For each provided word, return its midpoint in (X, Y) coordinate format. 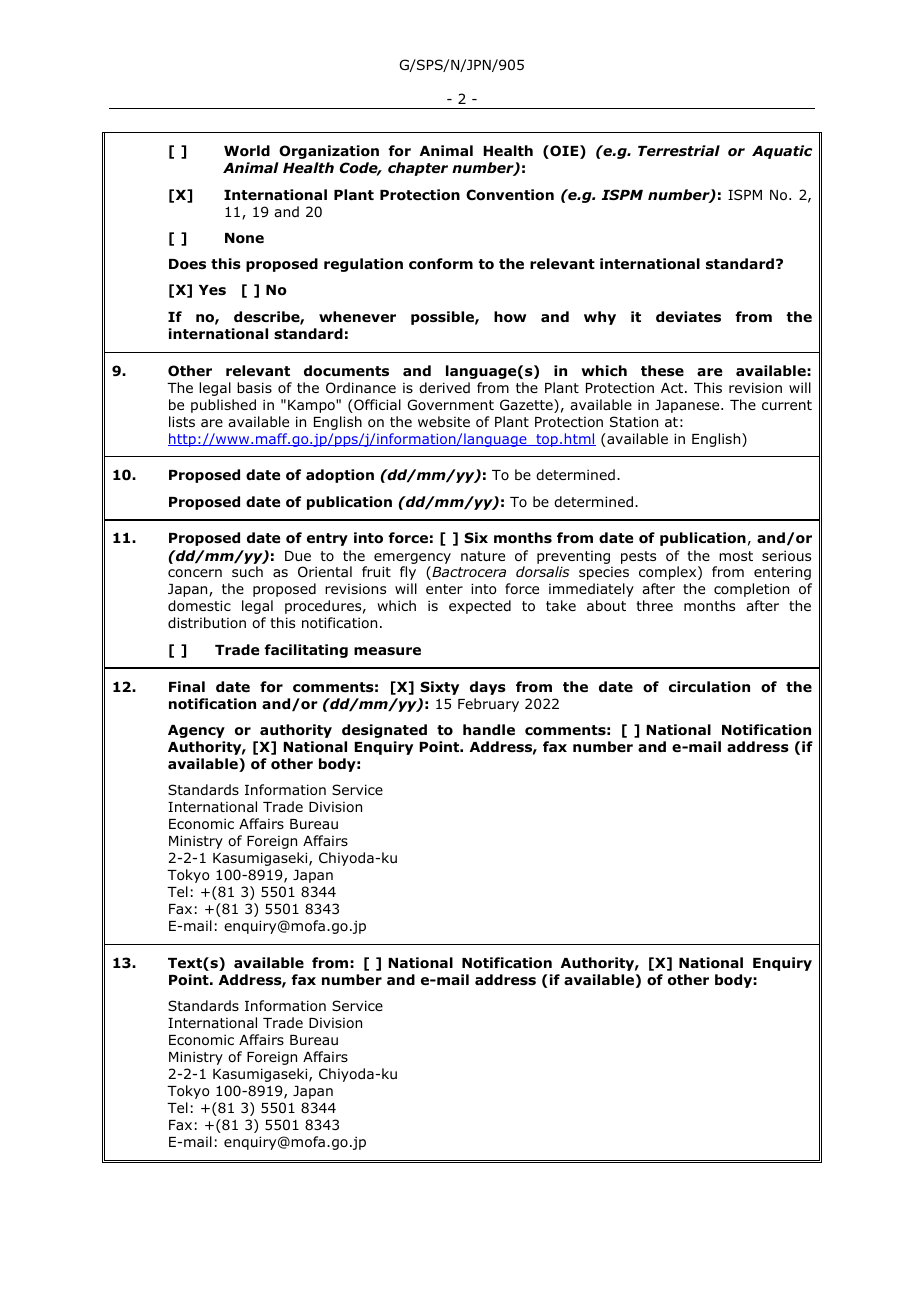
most (736, 556)
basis (254, 387)
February (488, 705)
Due (298, 556)
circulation (709, 687)
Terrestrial (679, 150)
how (510, 317)
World (247, 151)
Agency (196, 731)
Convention (510, 195)
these (662, 370)
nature (483, 556)
